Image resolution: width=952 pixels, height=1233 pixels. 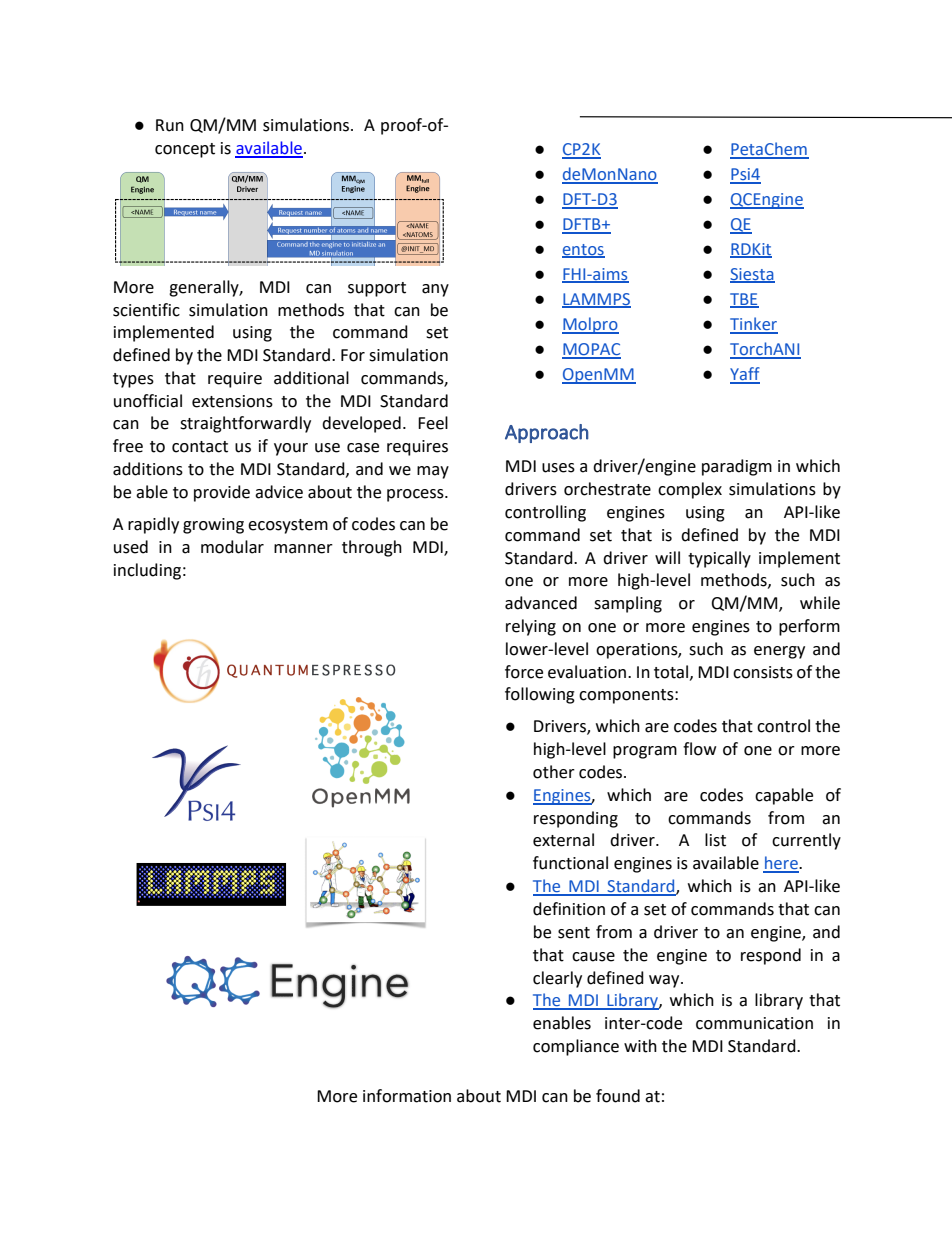 What do you see at coordinates (232, 401) in the screenshot?
I see `extensions` at bounding box center [232, 401].
